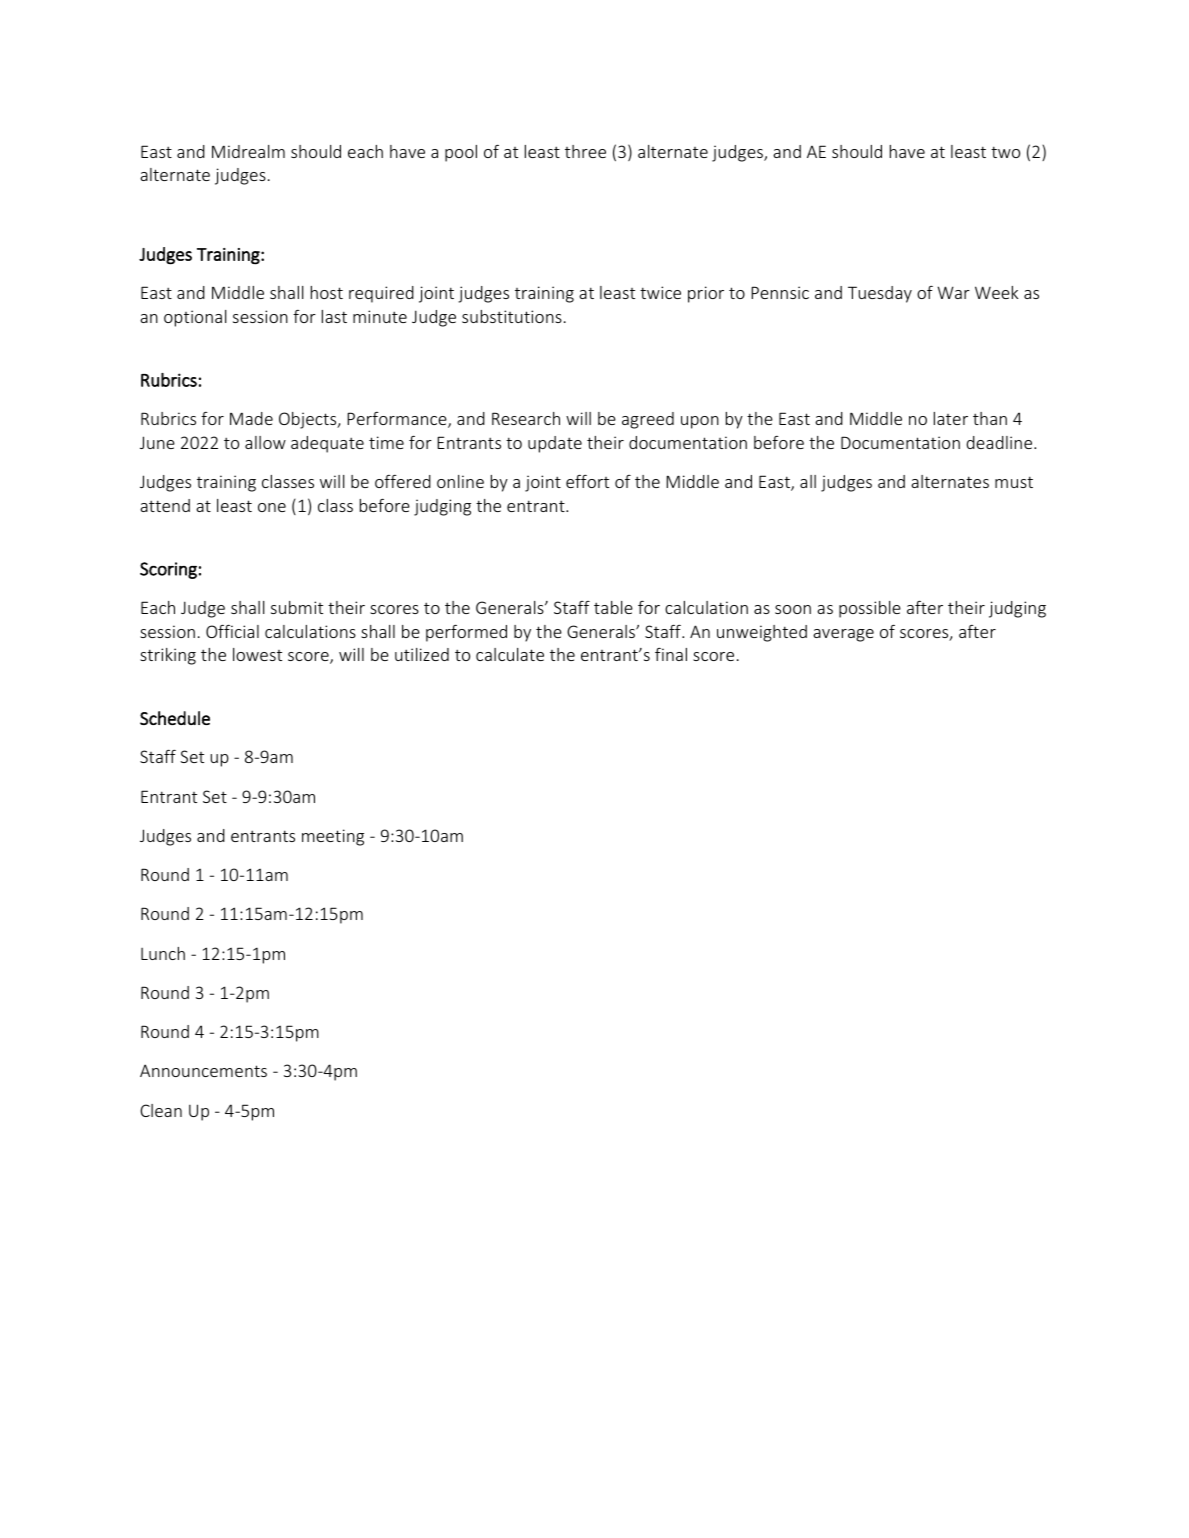 The height and width of the page is (1538, 1189). Describe the element at coordinates (585, 151) in the page. I see `three` at that location.
